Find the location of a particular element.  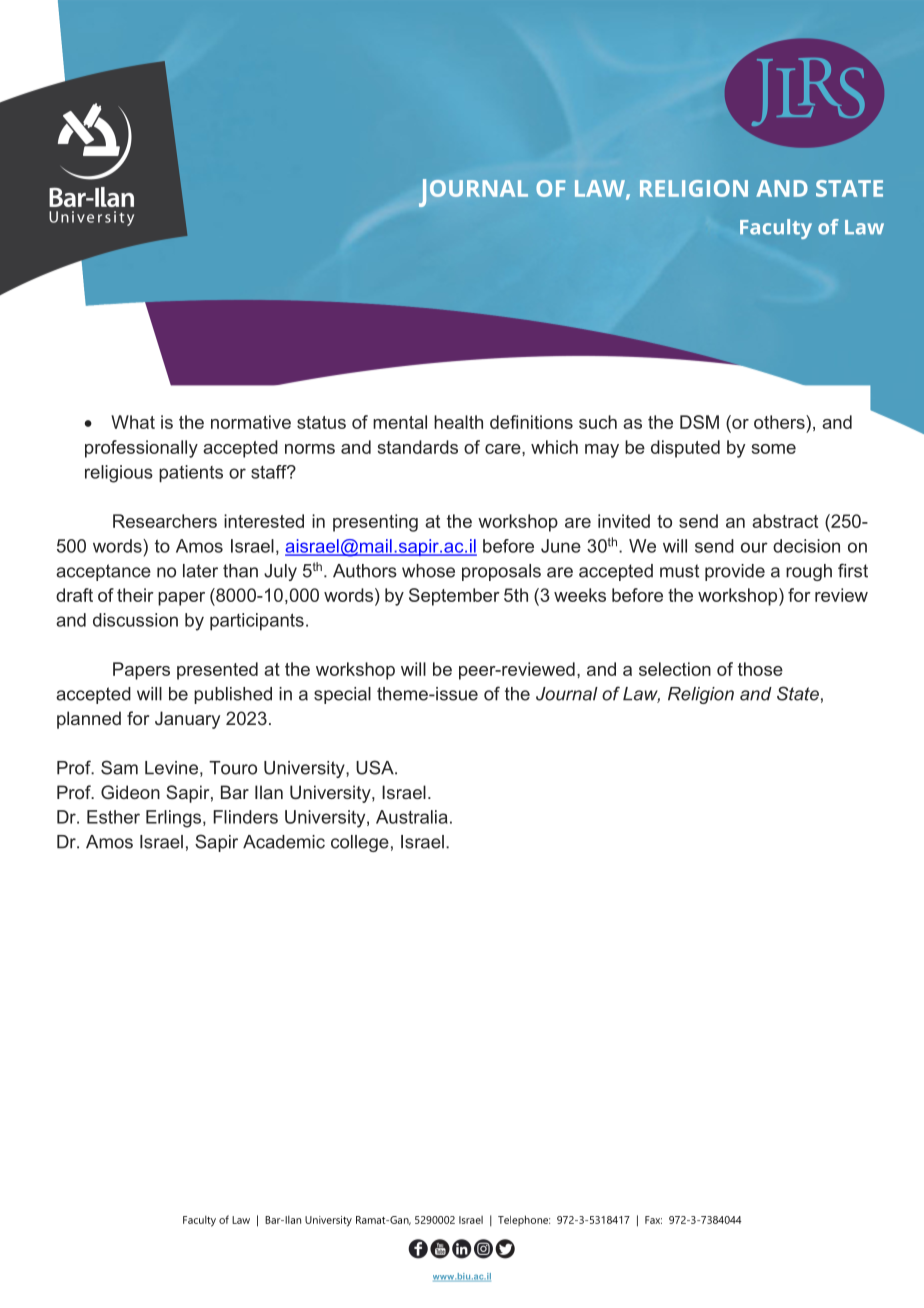

January is located at coordinates (187, 720).
